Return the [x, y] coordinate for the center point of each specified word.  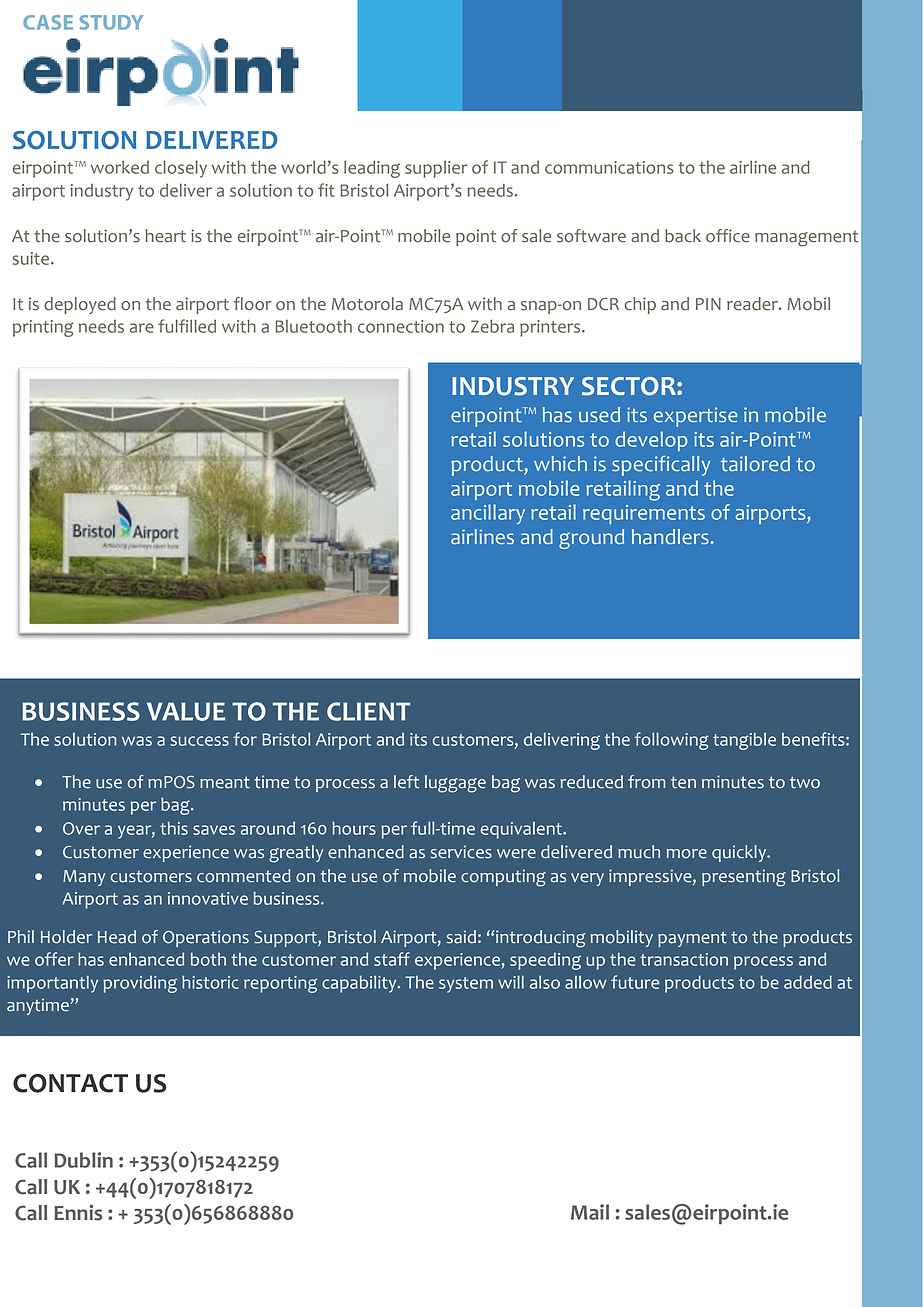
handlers [671, 537]
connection [401, 326]
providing [140, 984]
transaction [684, 959]
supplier [436, 169]
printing [43, 328]
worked [120, 167]
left [406, 782]
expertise [696, 417]
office [728, 236]
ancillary [488, 514]
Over [81, 828]
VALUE [186, 711]
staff [392, 959]
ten [683, 782]
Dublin [83, 1160]
